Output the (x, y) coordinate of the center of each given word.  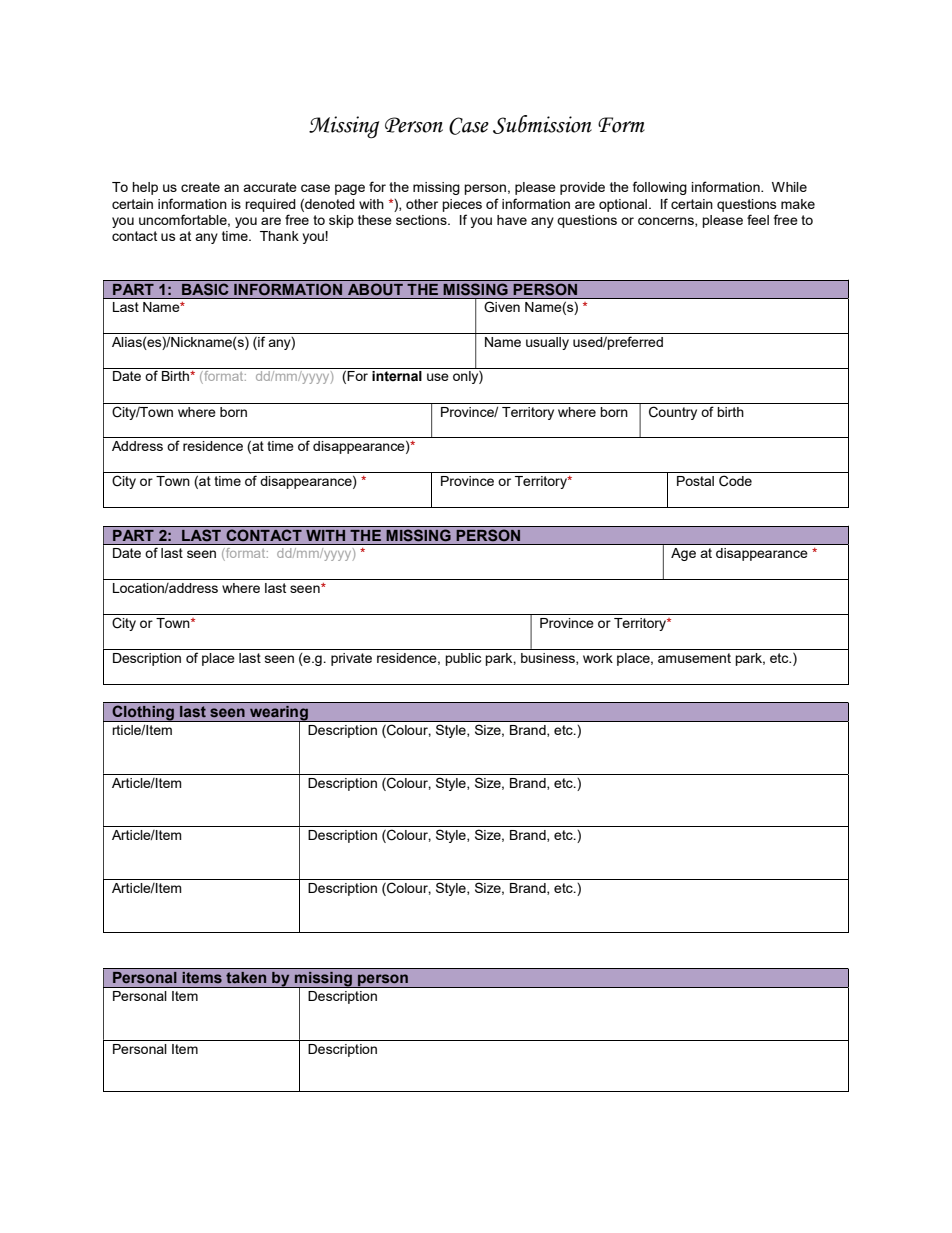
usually (547, 343)
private (351, 659)
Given (502, 307)
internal (397, 376)
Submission (542, 124)
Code (735, 481)
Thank (279, 236)
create (200, 187)
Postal (695, 481)
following (660, 188)
